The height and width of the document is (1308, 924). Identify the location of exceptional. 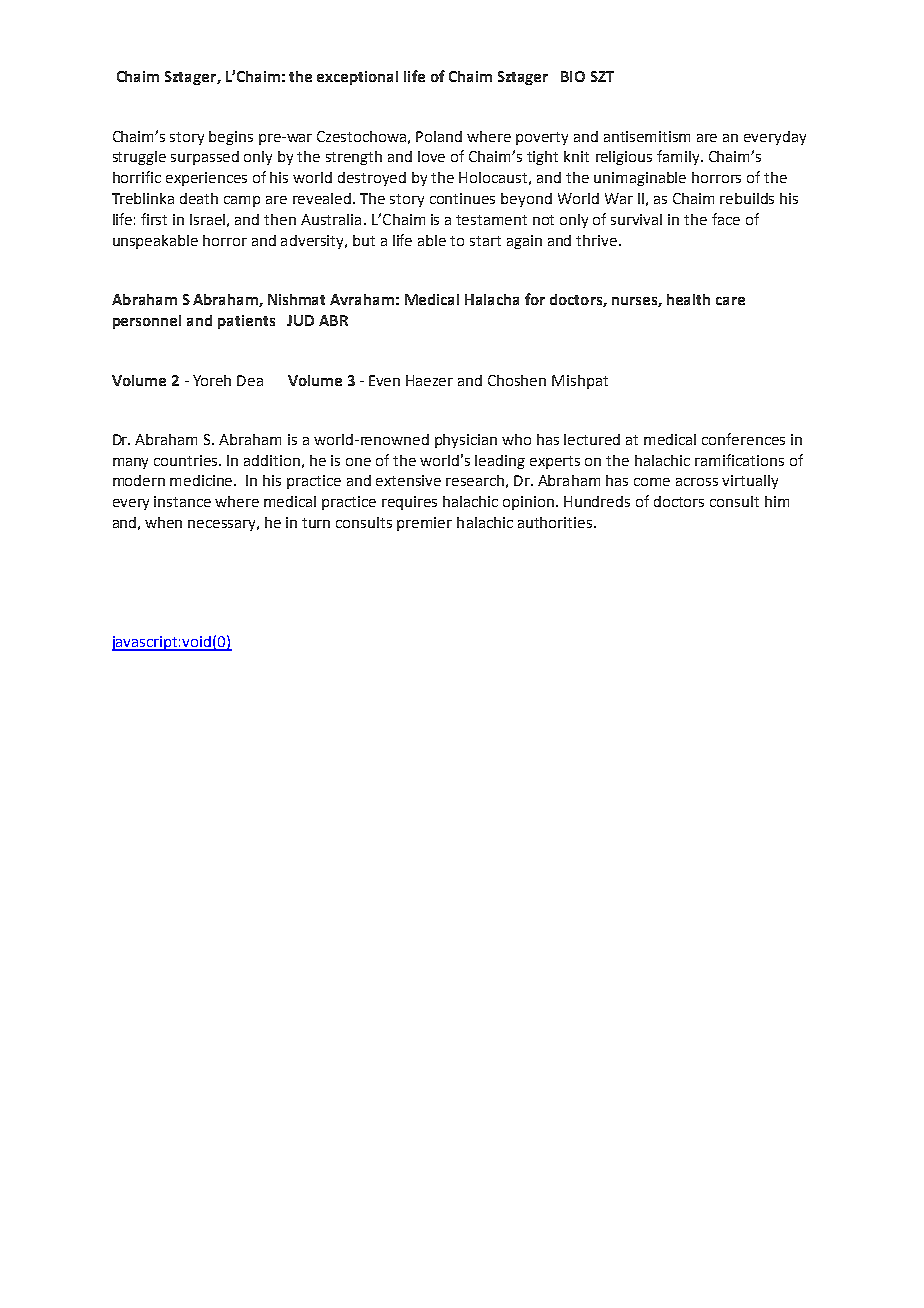
(357, 78).
